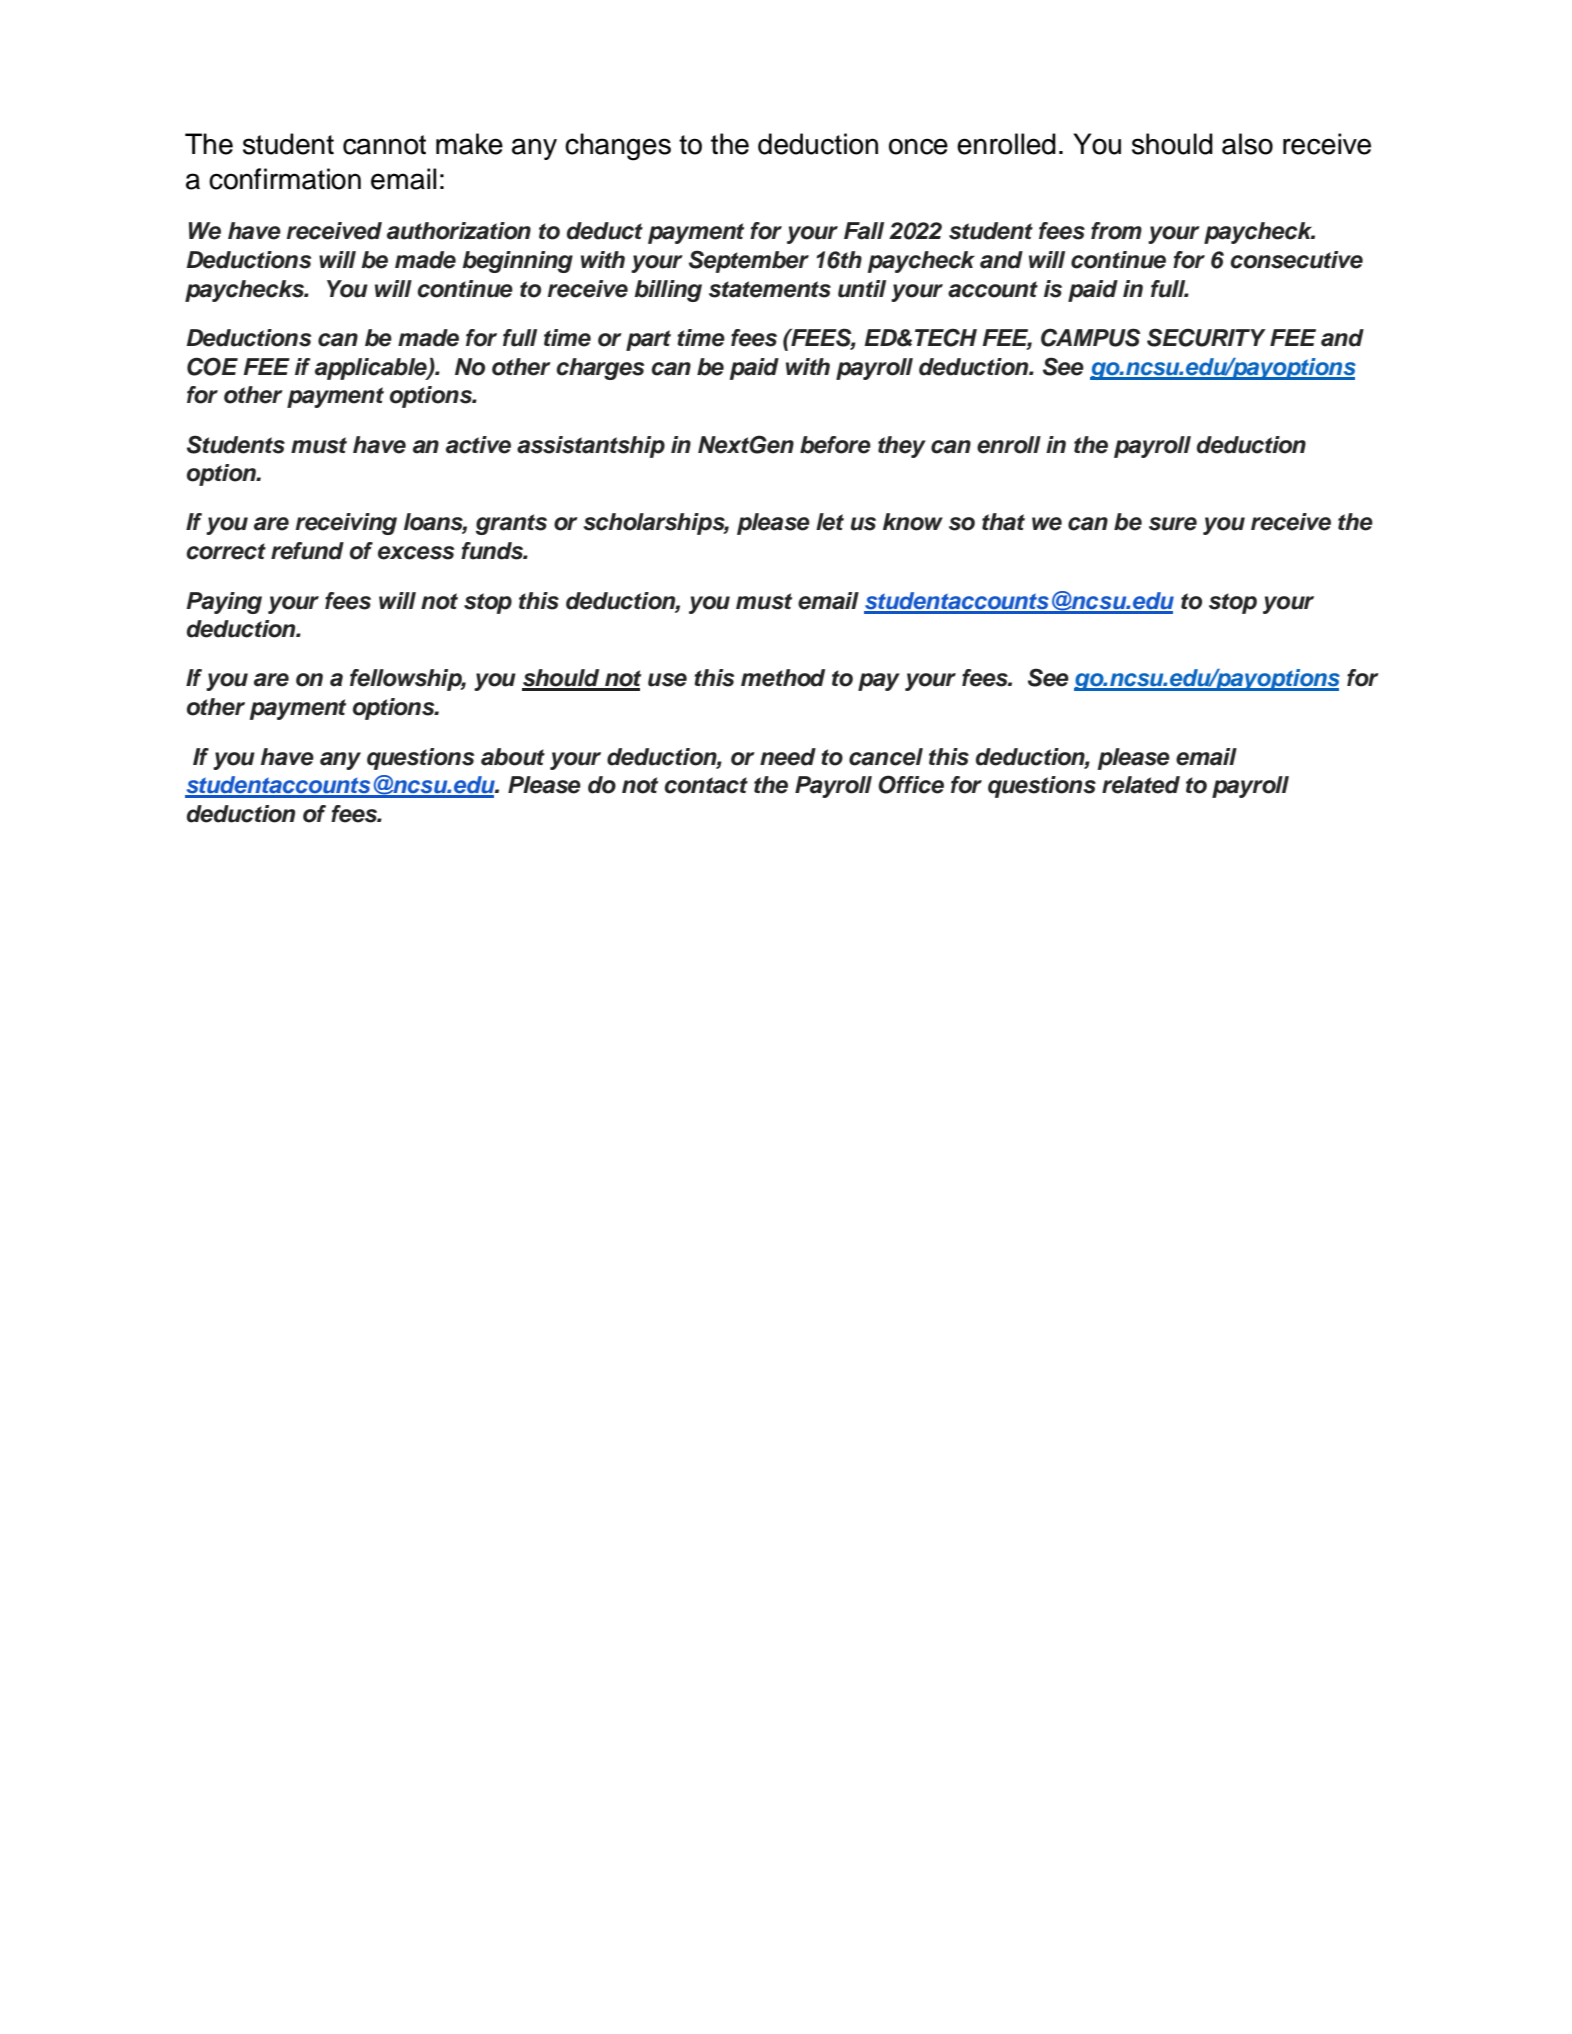  What do you see at coordinates (788, 757) in the document?
I see `need` at bounding box center [788, 757].
